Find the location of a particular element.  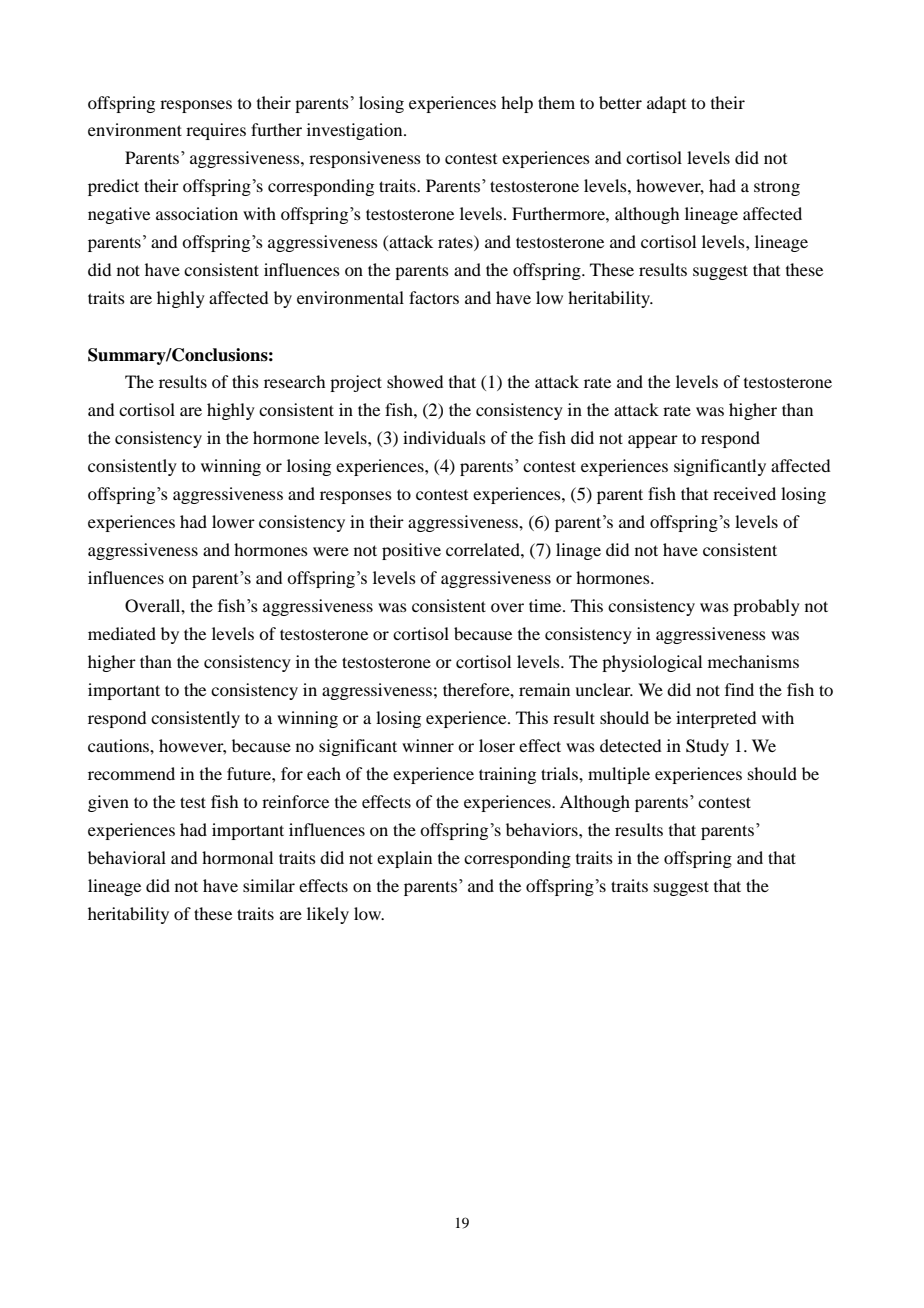

adapt is located at coordinates (666, 104).
